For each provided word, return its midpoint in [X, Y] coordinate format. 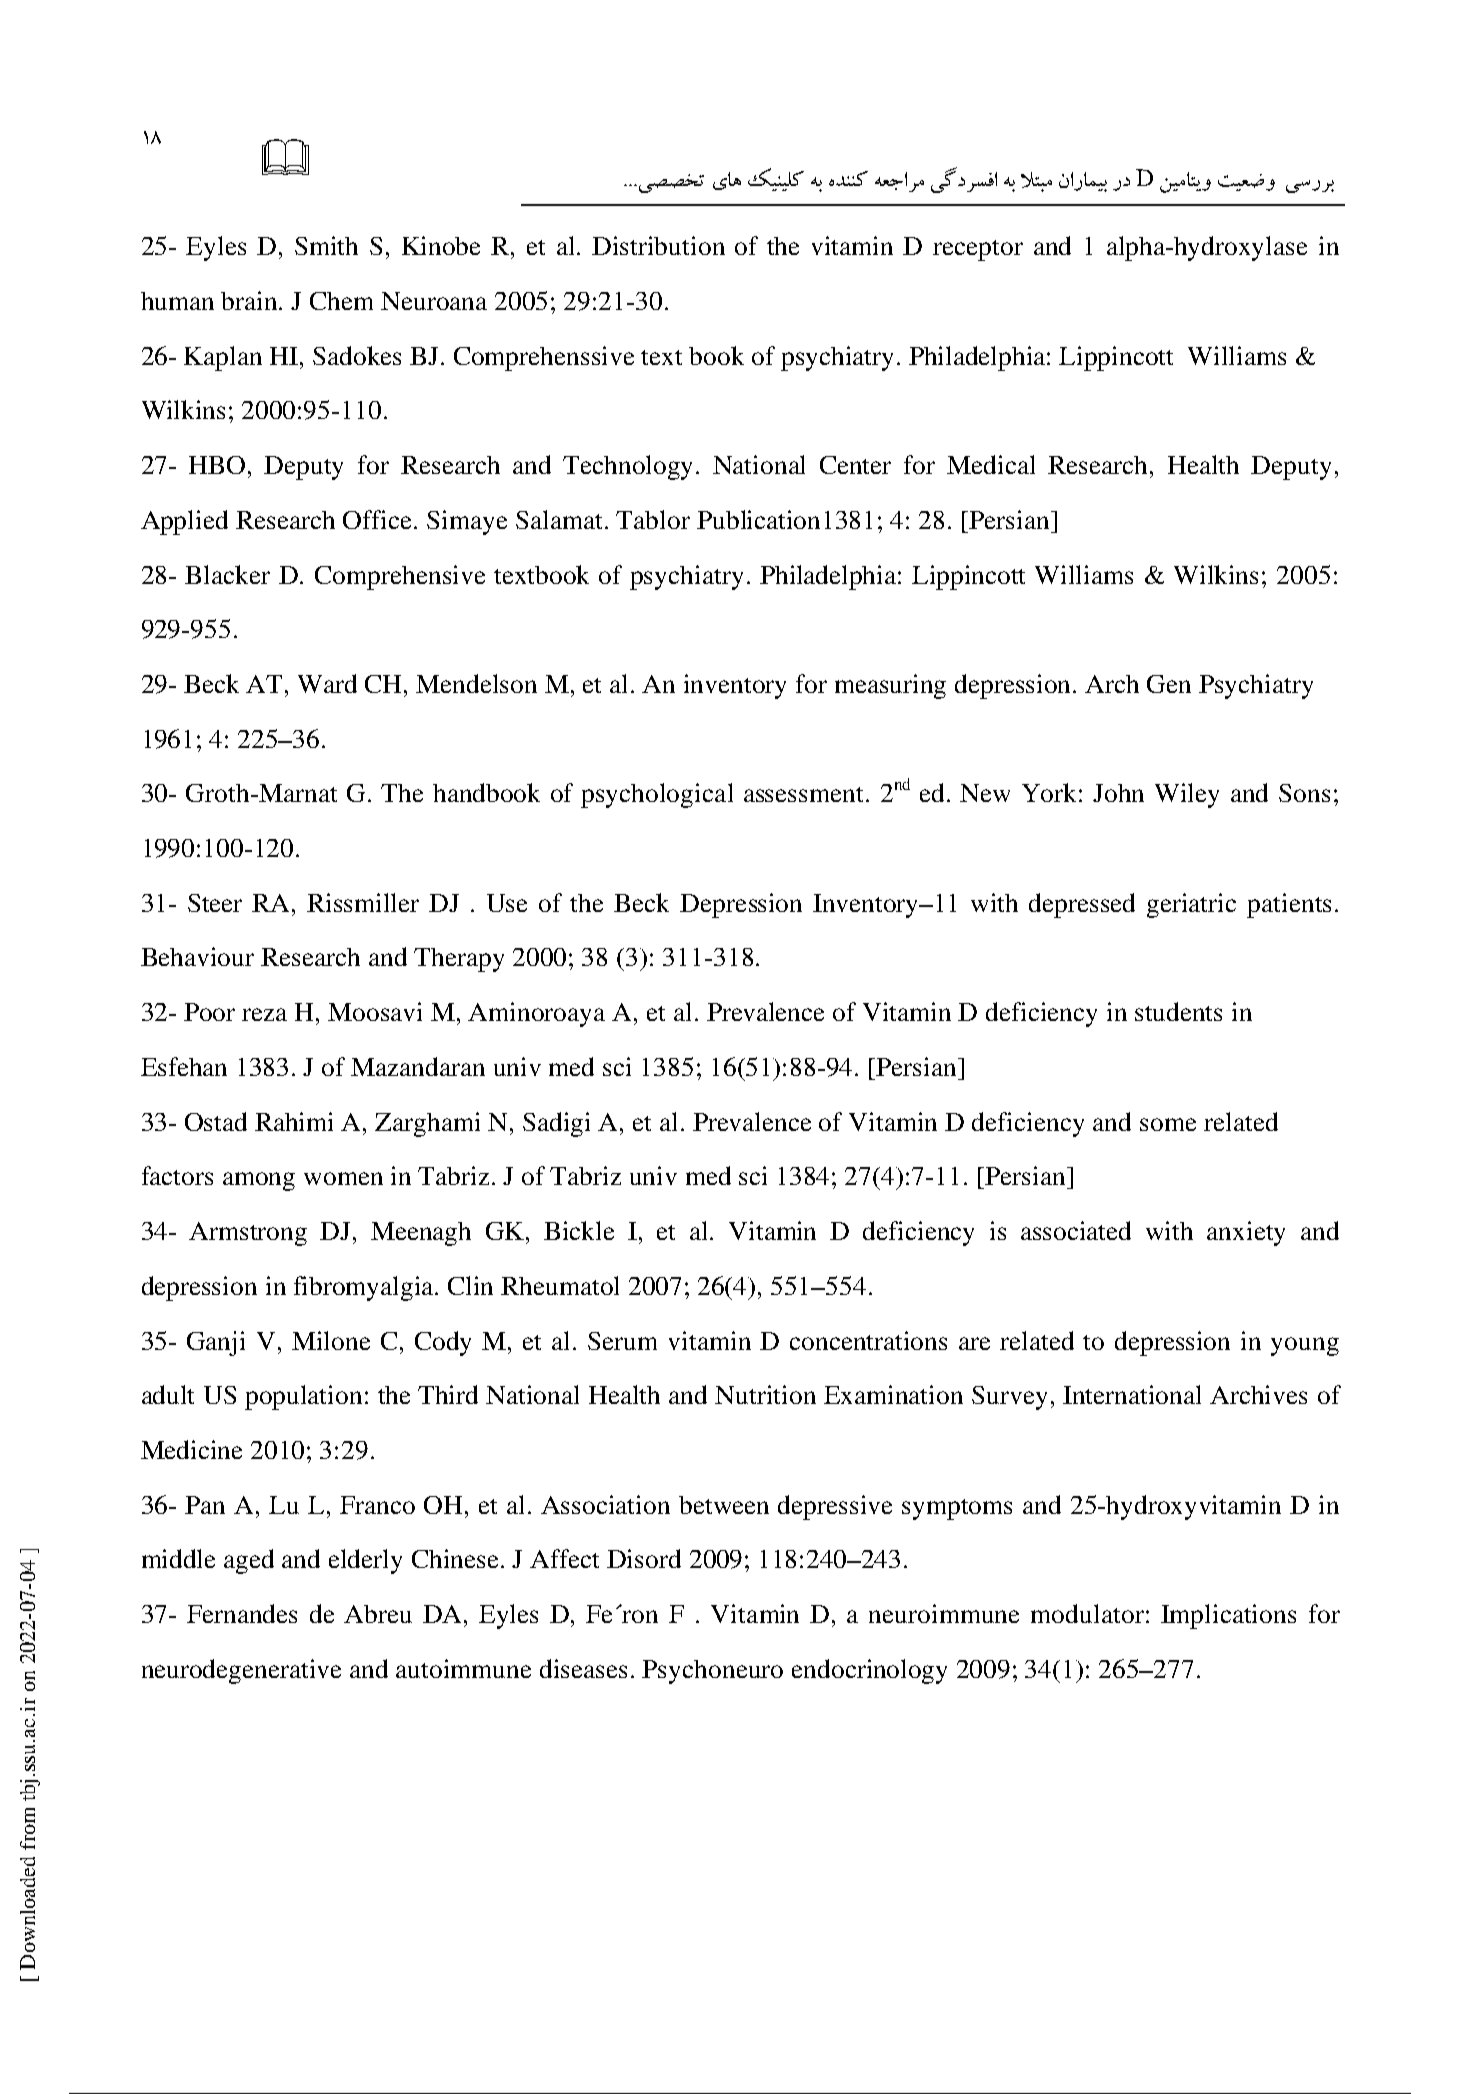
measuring [890, 686]
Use [507, 903]
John [1118, 793]
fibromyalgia [365, 1288]
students [1178, 1011]
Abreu [378, 1614]
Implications [1228, 1616]
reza [264, 1014]
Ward [327, 683]
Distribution [658, 245]
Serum [622, 1341]
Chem [341, 301]
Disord [644, 1558]
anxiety [1246, 1233]
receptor [978, 250]
